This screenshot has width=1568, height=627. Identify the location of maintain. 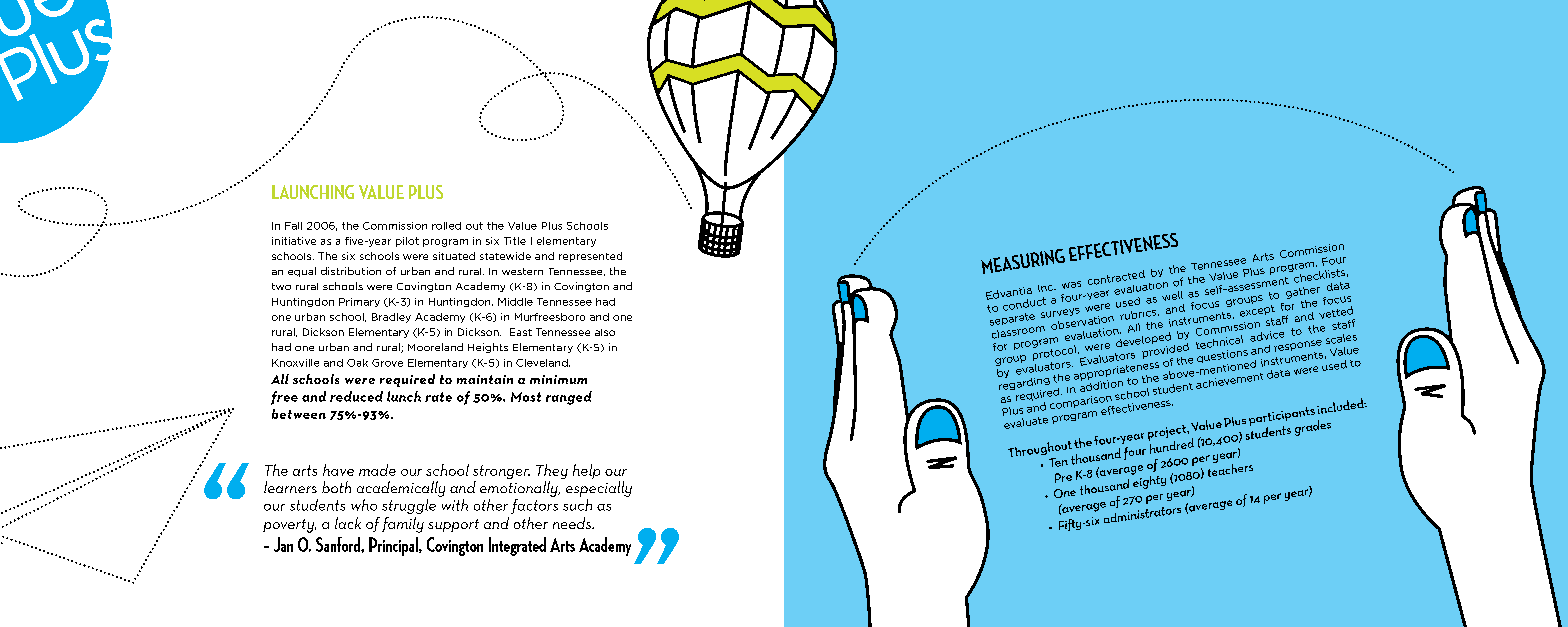
(485, 379).
